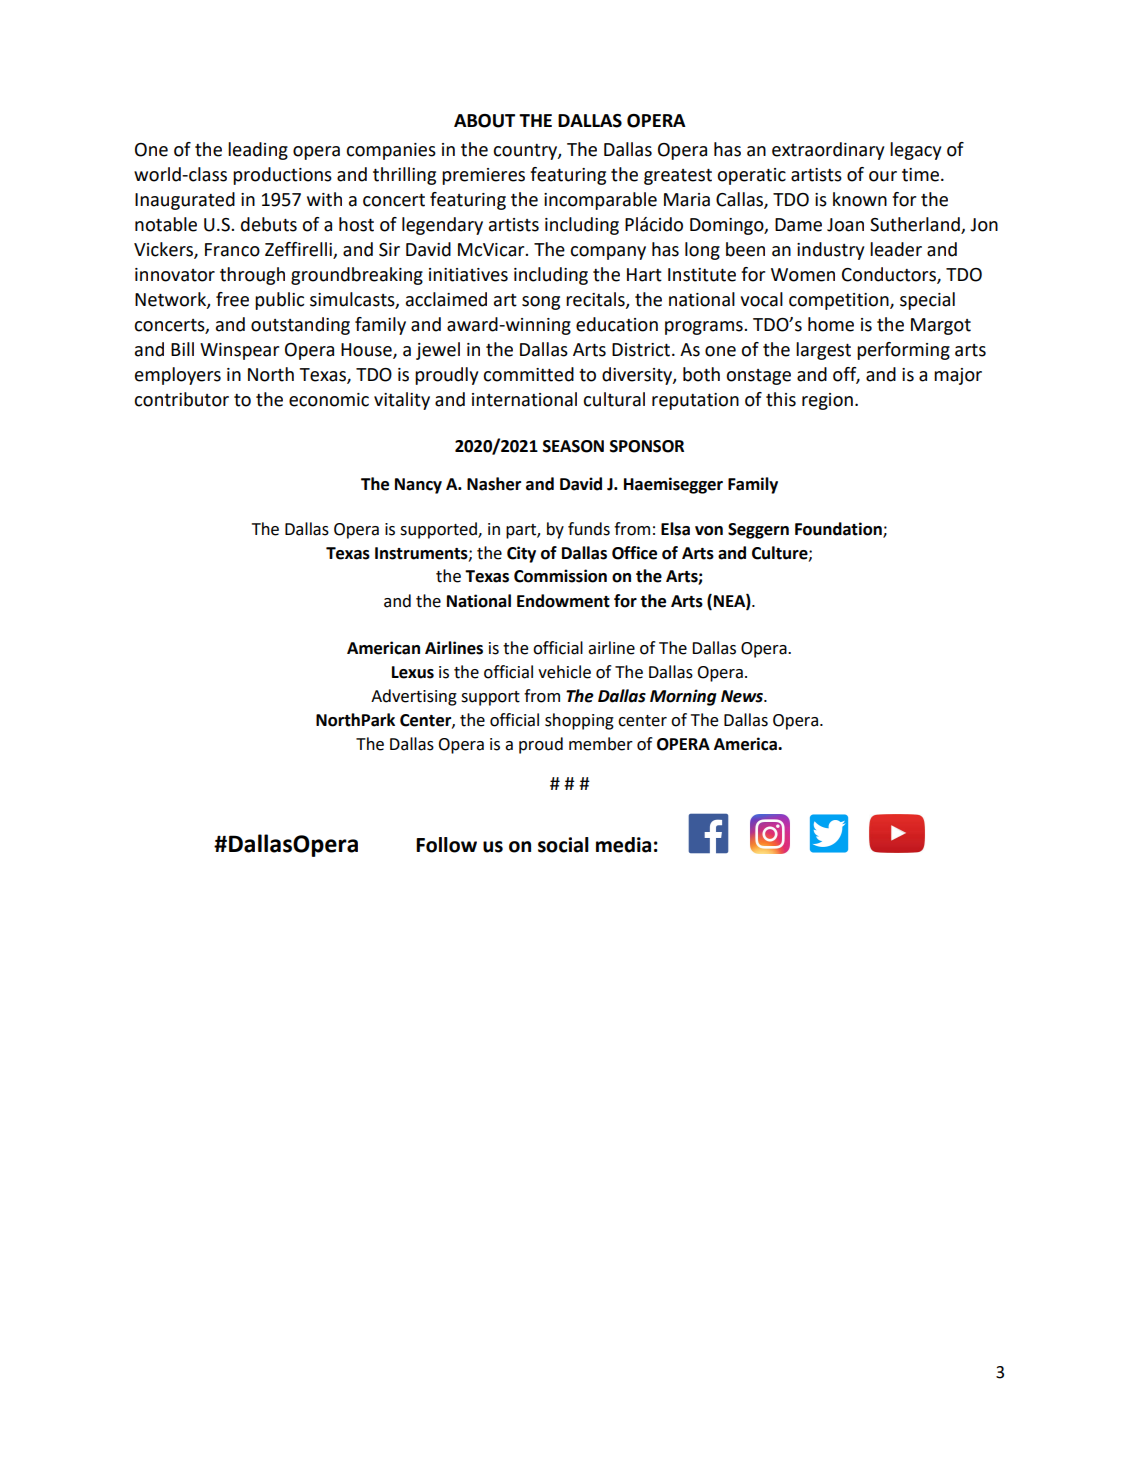  Describe the element at coordinates (915, 151) in the screenshot. I see `legacy` at that location.
